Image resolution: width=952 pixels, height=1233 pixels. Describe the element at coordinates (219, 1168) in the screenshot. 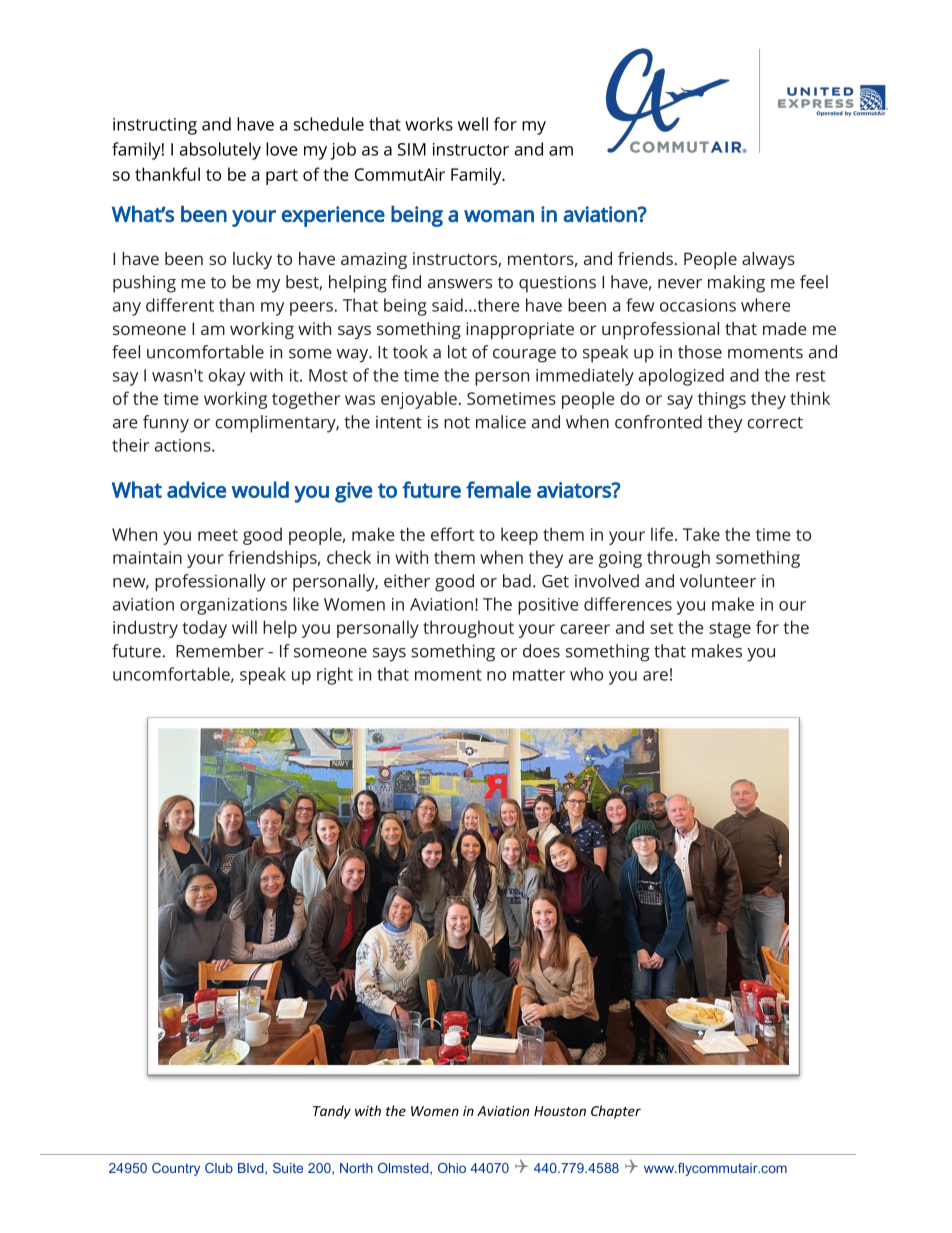

I see `Club` at that location.
